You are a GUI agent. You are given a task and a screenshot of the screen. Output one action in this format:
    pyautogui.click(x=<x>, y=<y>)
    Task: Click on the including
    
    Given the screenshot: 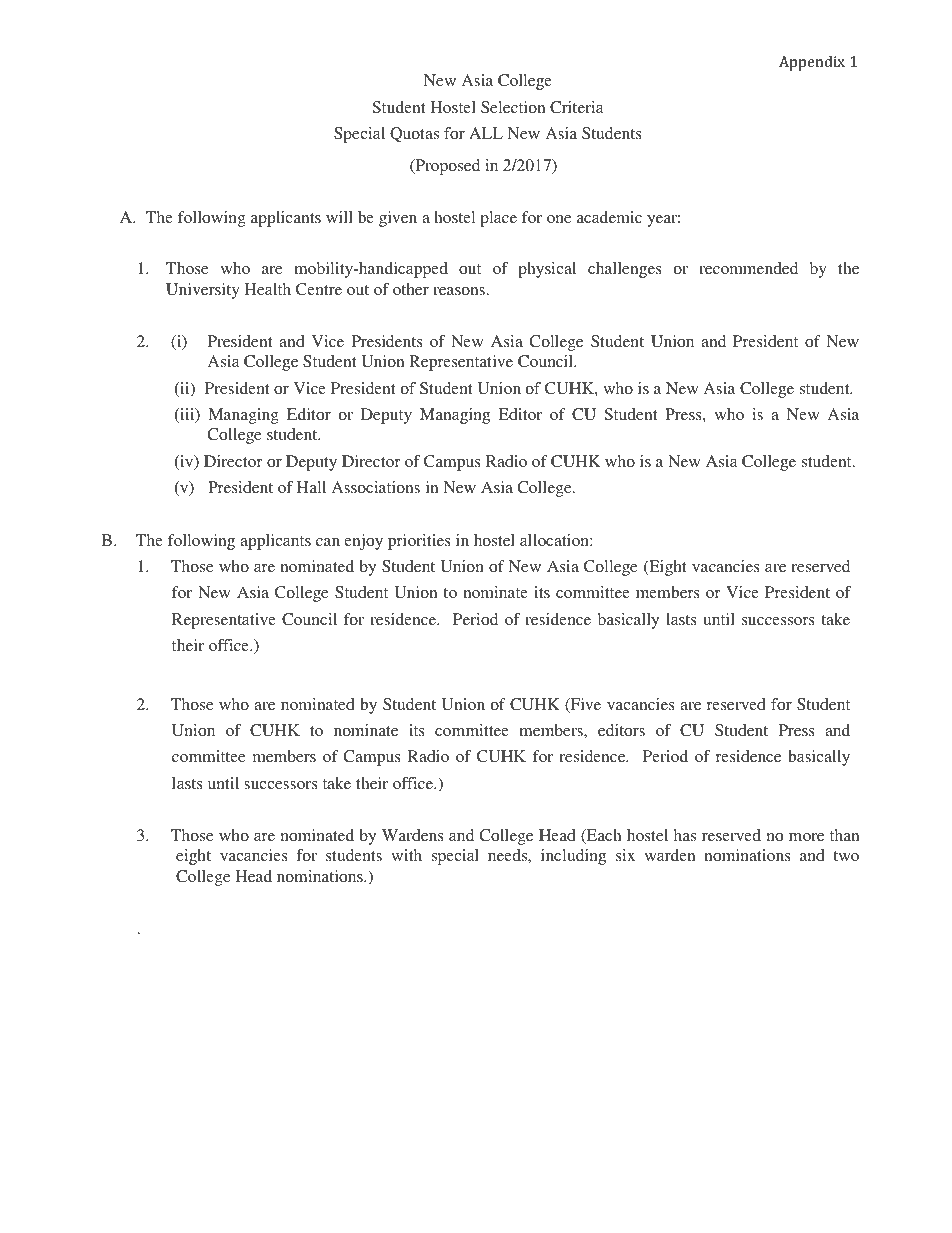 What is the action you would take?
    pyautogui.click(x=573, y=857)
